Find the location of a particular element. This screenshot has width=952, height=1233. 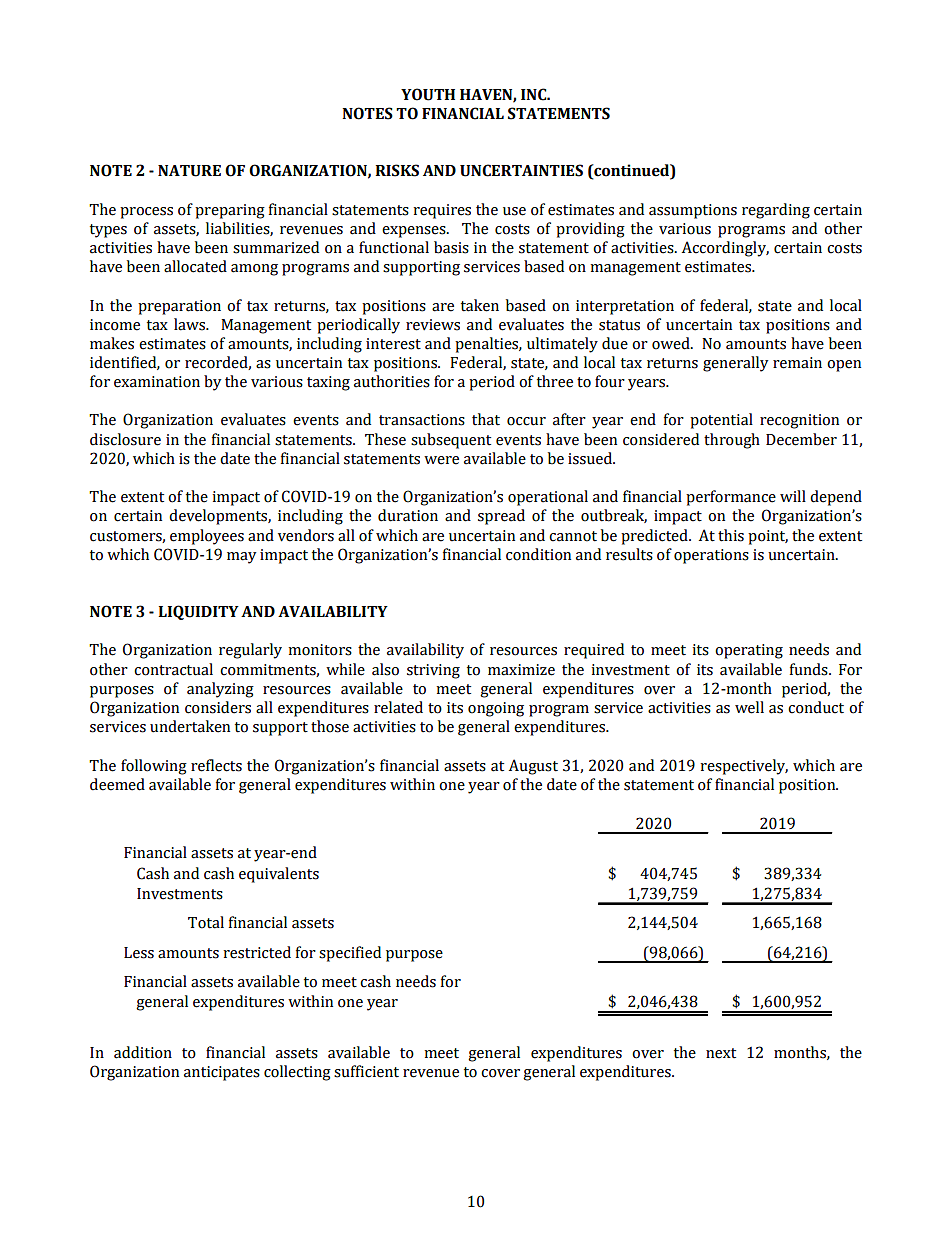

August is located at coordinates (533, 767).
